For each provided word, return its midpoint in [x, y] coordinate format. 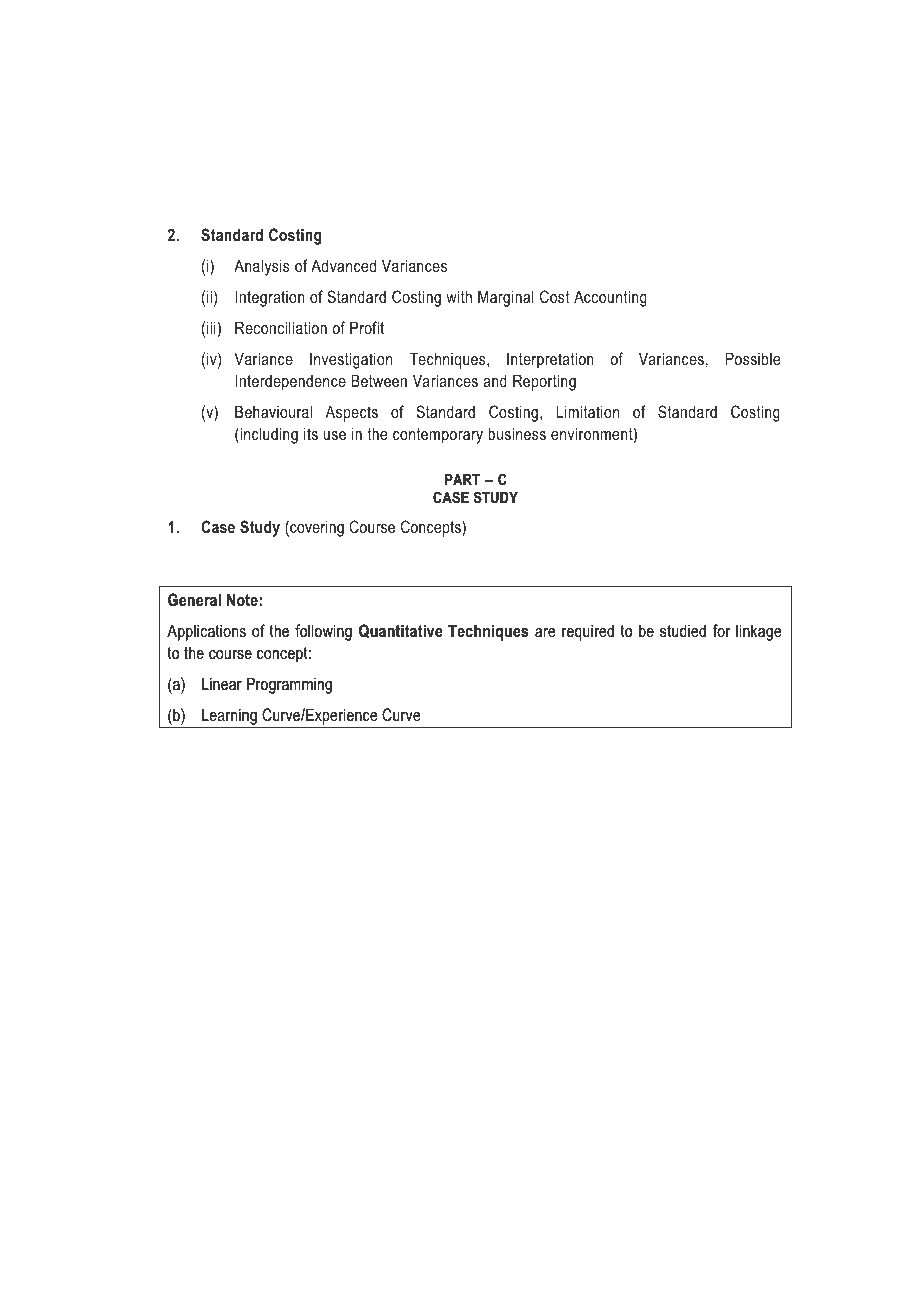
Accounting [610, 298]
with [459, 296]
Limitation [588, 411]
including [268, 435]
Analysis [261, 267]
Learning [229, 718]
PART [462, 479]
